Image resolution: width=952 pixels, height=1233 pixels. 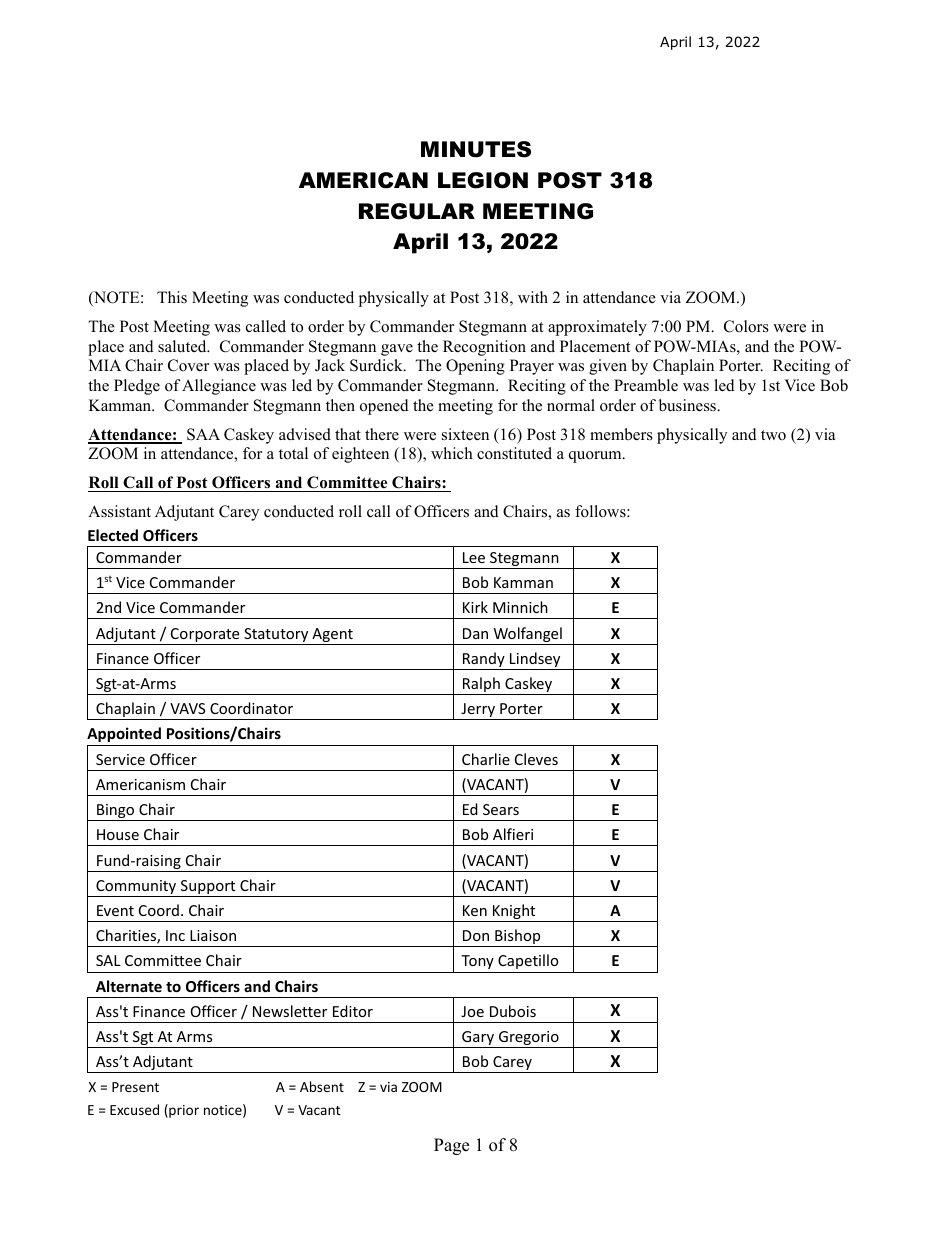 What do you see at coordinates (208, 888) in the screenshot?
I see `Support` at bounding box center [208, 888].
